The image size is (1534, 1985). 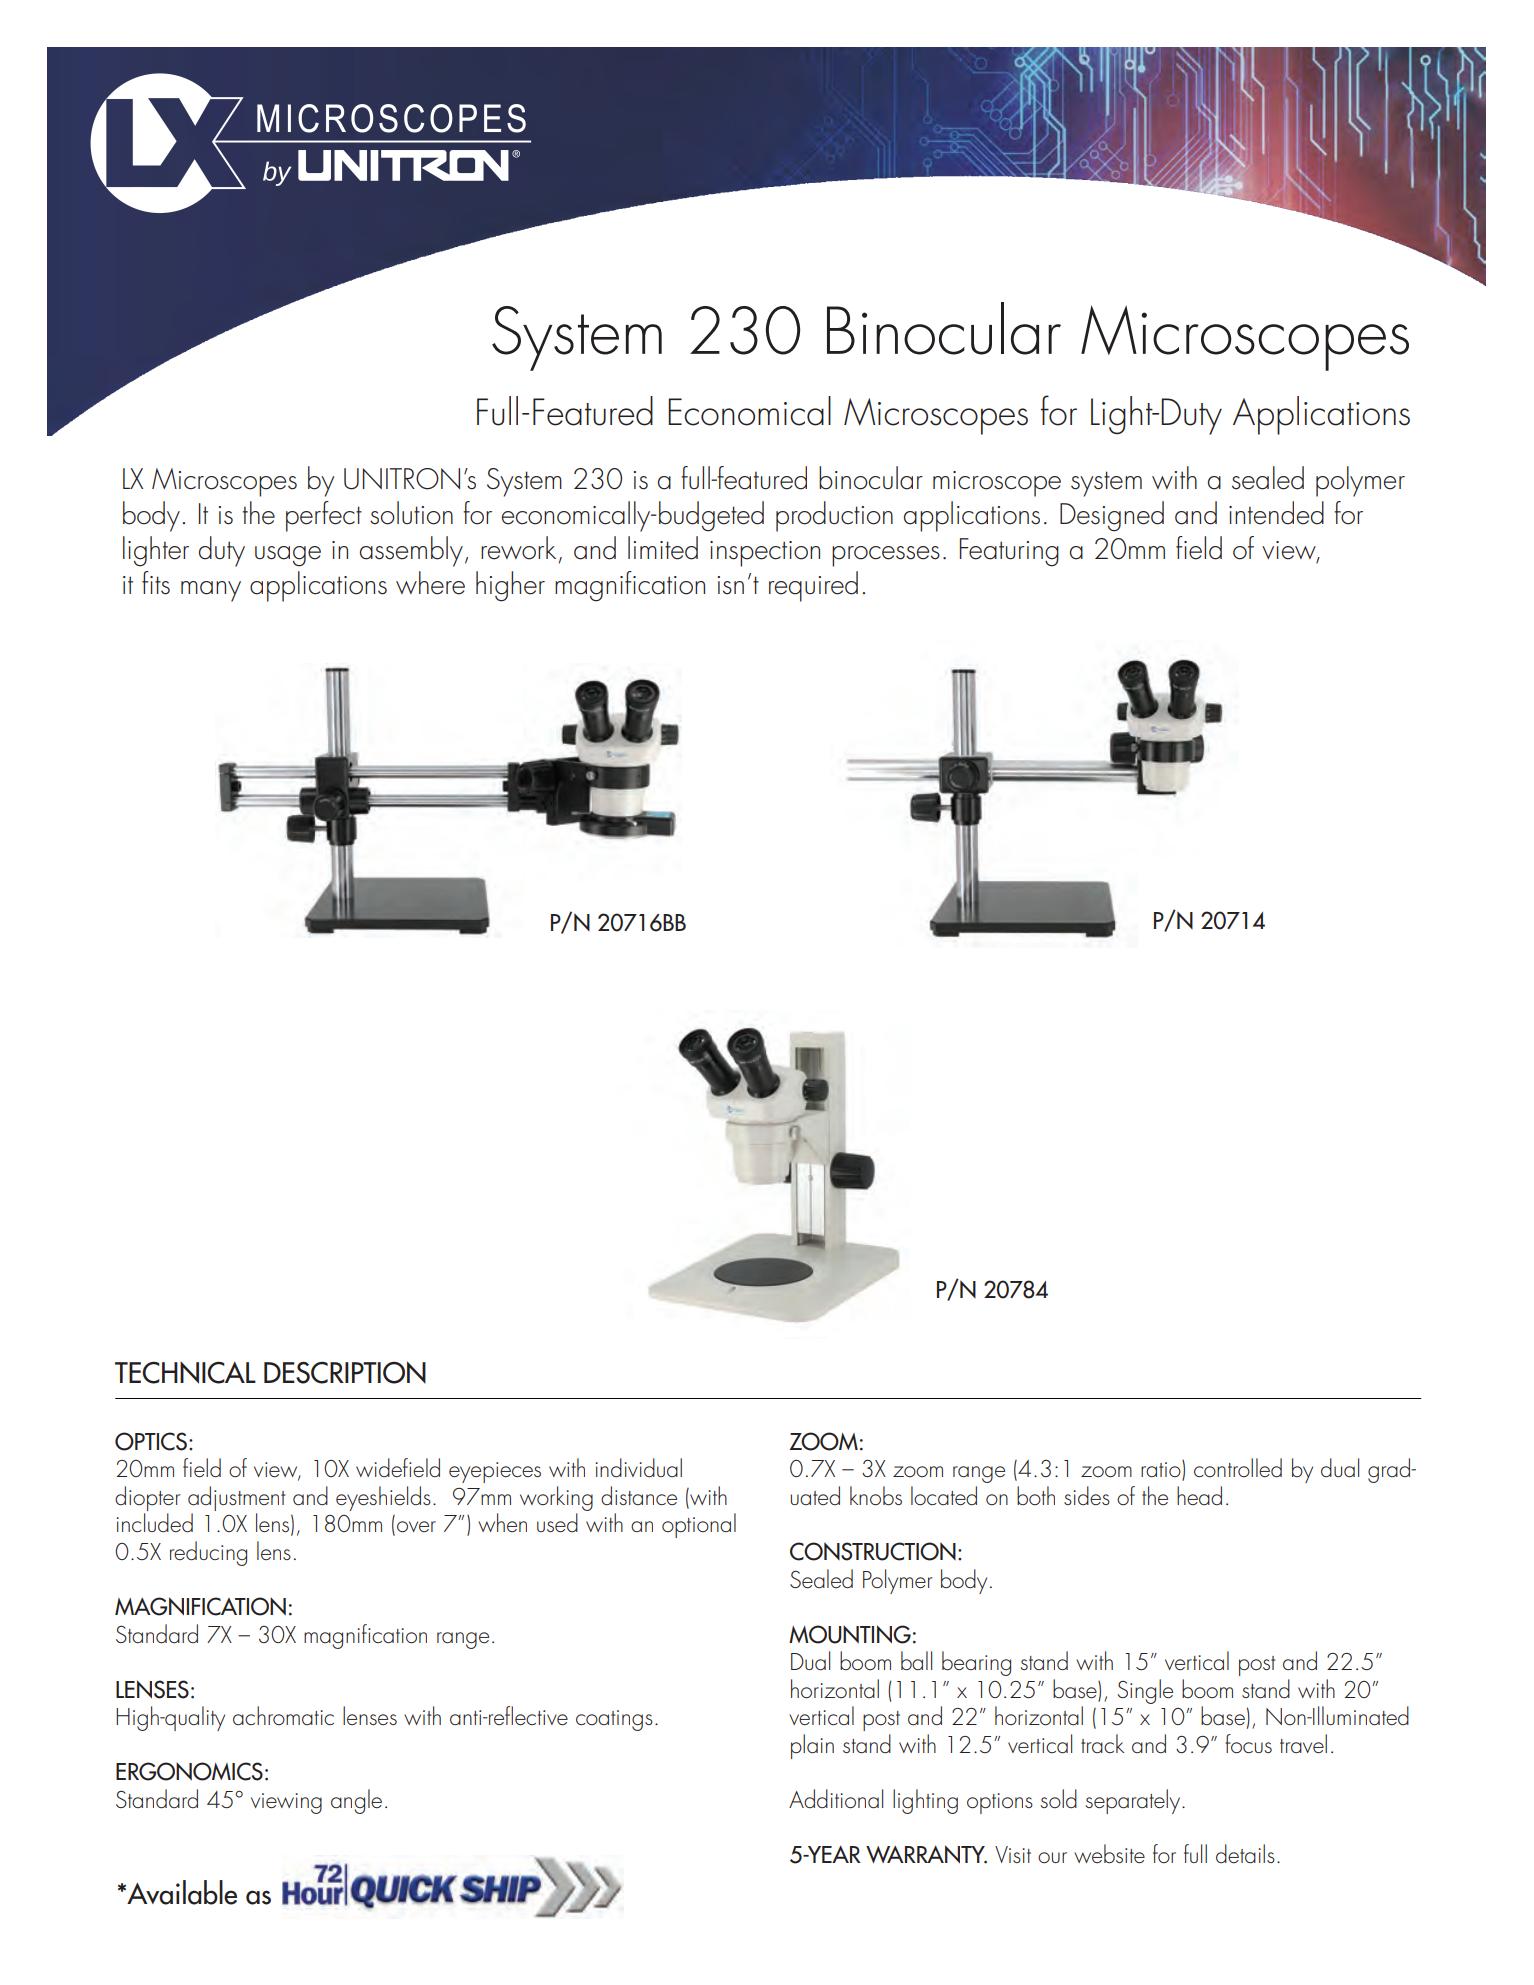 What do you see at coordinates (1112, 516) in the screenshot?
I see `Designed` at bounding box center [1112, 516].
